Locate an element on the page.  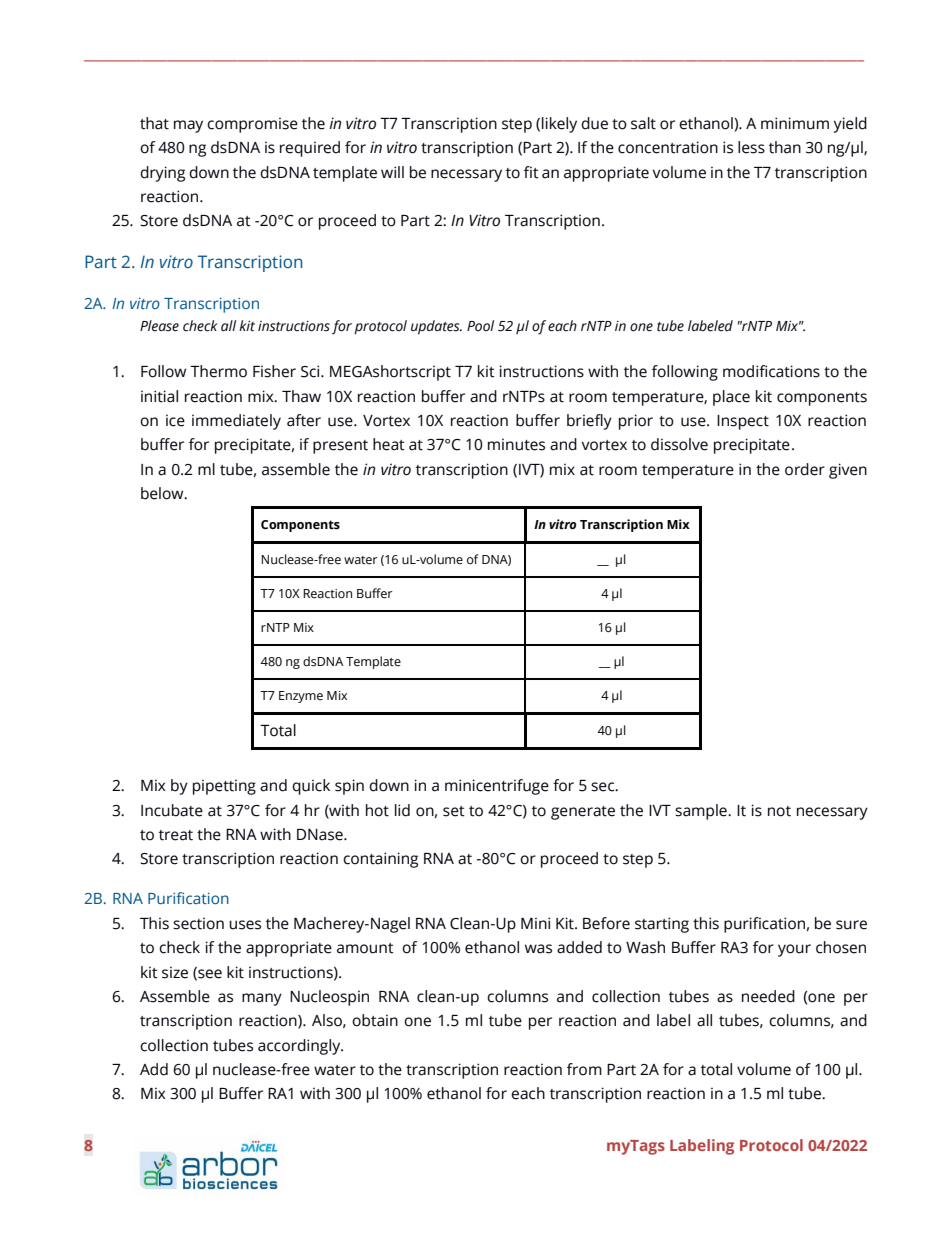
set is located at coordinates (454, 811).
